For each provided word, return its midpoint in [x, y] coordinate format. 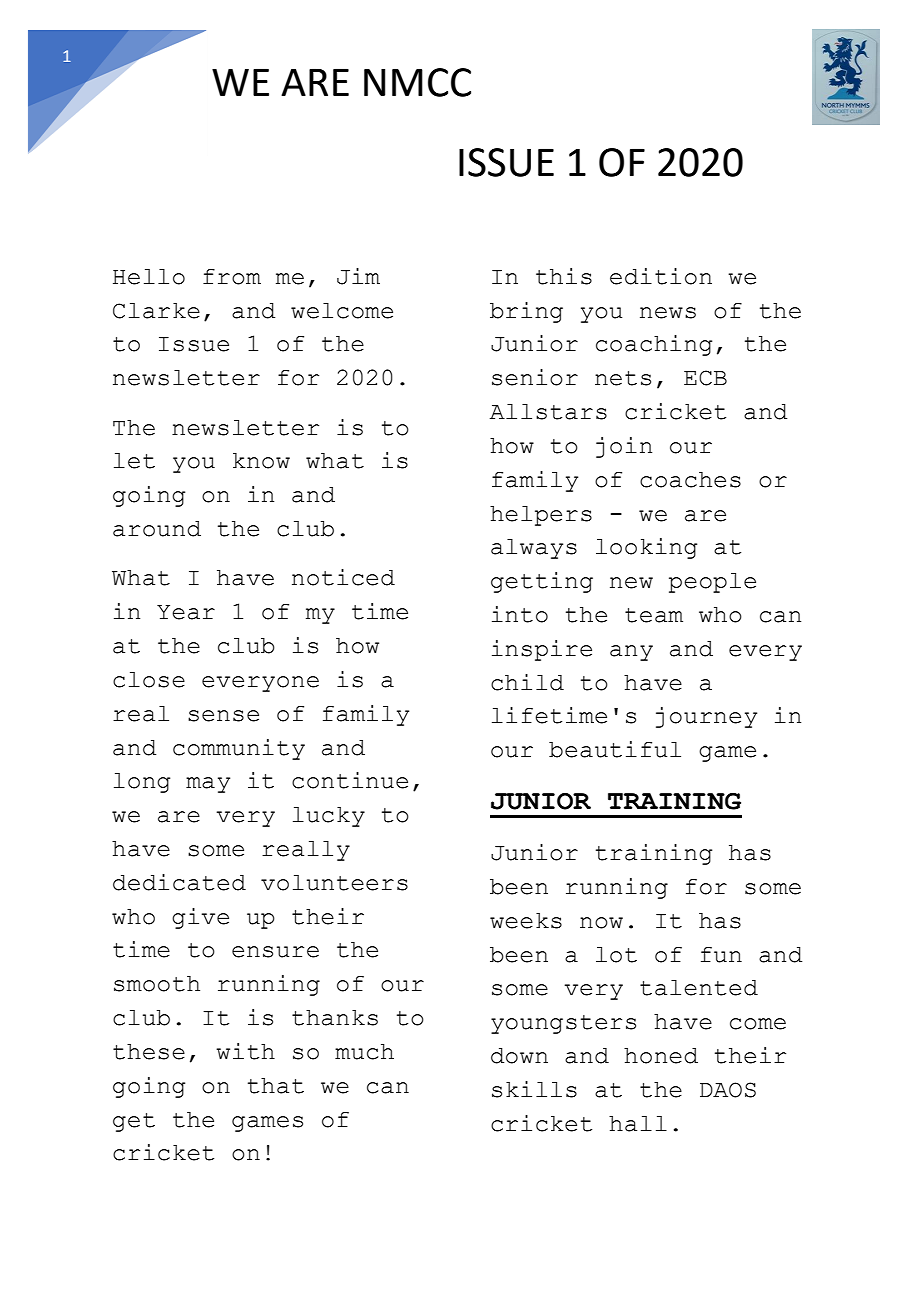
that [276, 1086]
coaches [690, 480]
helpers [541, 516]
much [364, 1052]
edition [661, 276]
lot [616, 955]
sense [223, 716]
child [527, 682]
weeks [526, 921]
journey [706, 717]
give [200, 918]
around [157, 529]
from [232, 277]
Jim [358, 276]
